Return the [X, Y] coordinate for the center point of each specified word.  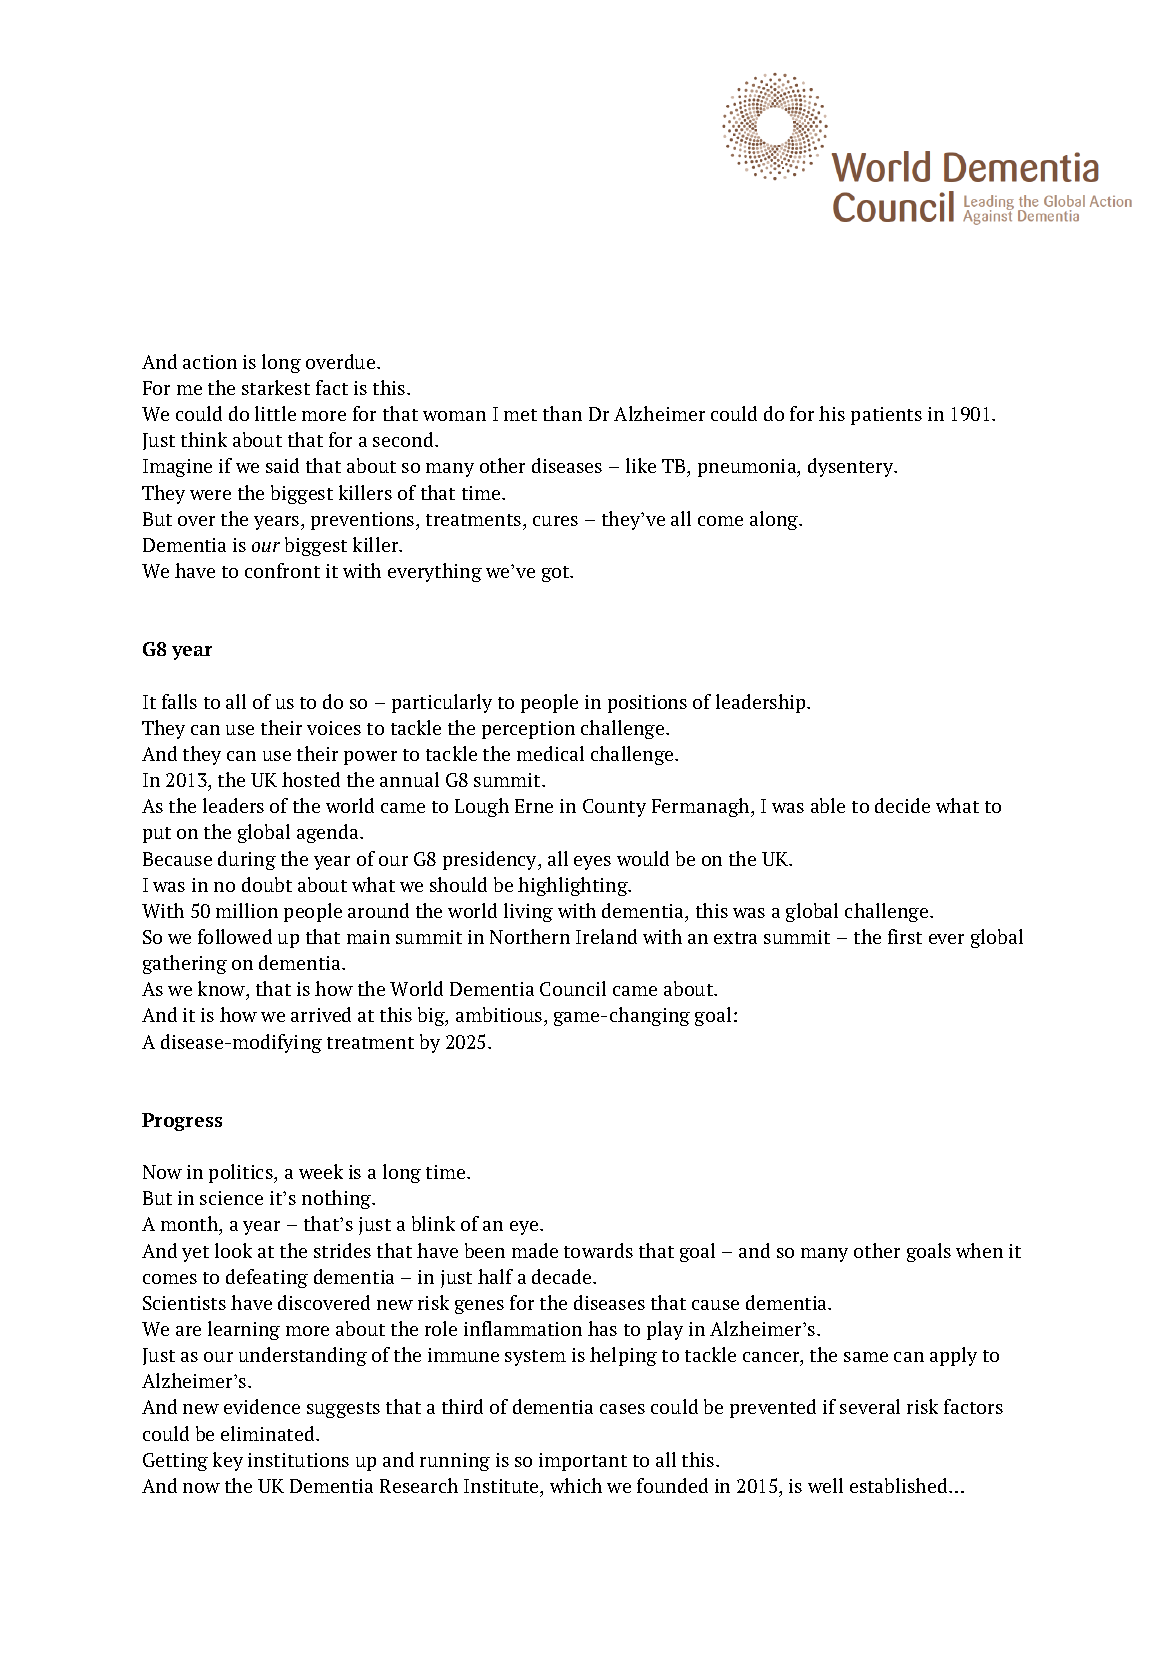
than [562, 413]
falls [179, 701]
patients [886, 416]
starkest [276, 387]
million [247, 910]
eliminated [269, 1433]
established [900, 1485]
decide [902, 805]
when [979, 1250]
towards [598, 1250]
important [583, 1462]
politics [242, 1173]
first [905, 936]
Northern [530, 936]
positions [647, 704]
